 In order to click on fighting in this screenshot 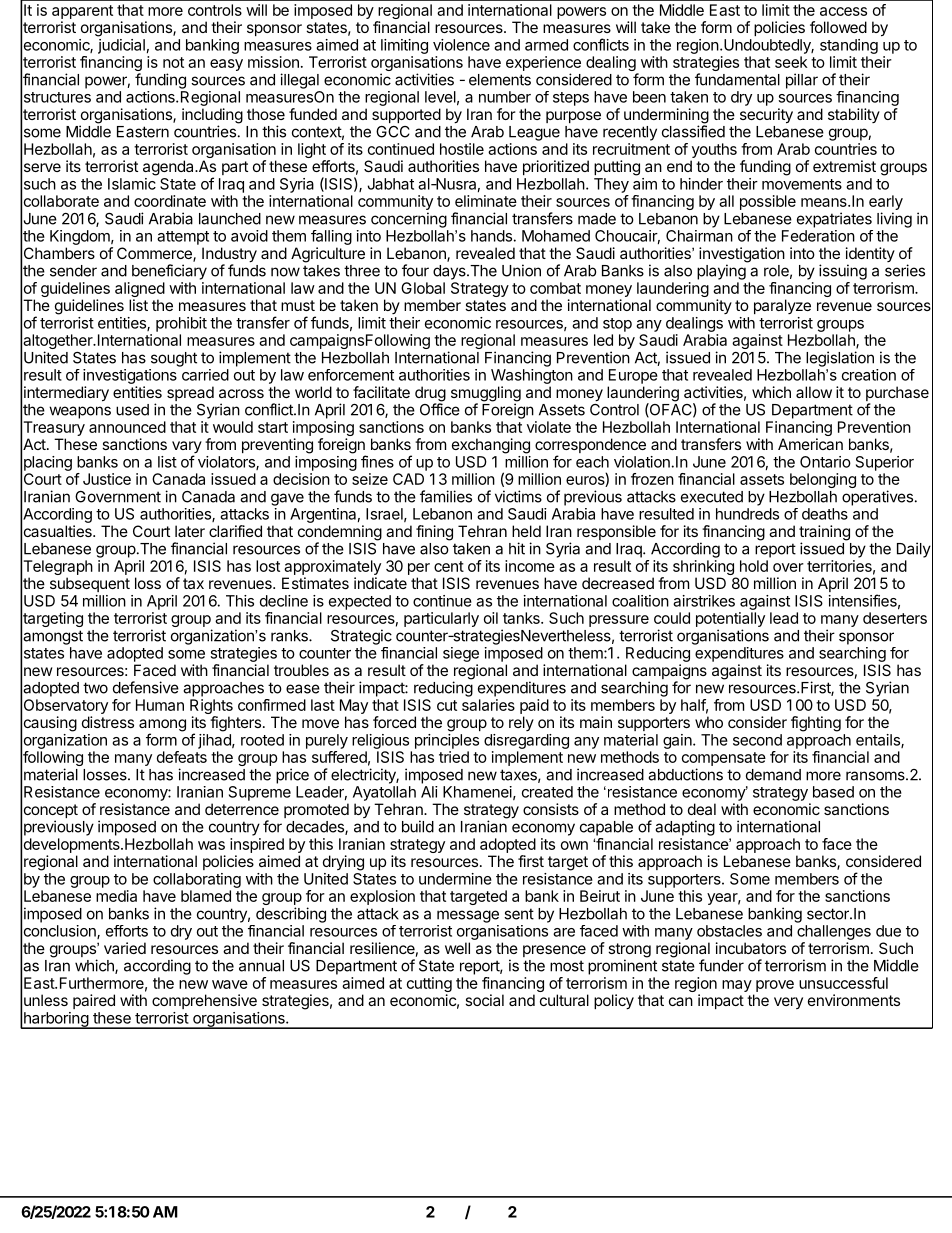, I will do `click(816, 724)`.
